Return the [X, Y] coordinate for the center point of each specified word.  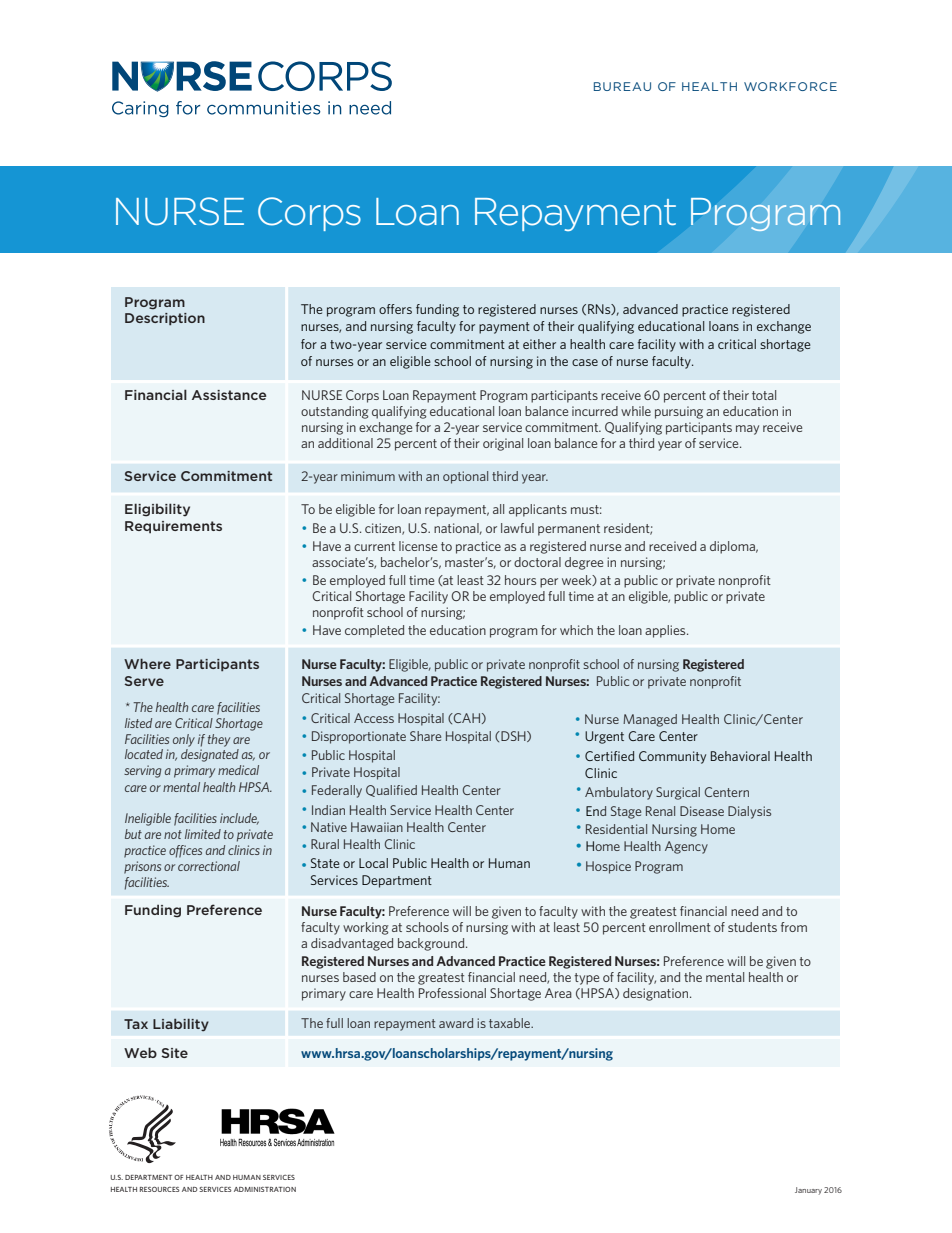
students [752, 927]
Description [165, 319]
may [747, 430]
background [432, 944]
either [539, 344]
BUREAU [622, 86]
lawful [517, 528]
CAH [466, 718]
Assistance [229, 395]
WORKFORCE [790, 86]
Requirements [173, 527]
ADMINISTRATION [265, 1189]
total [764, 395]
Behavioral [740, 756]
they [219, 740]
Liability [181, 1025]
